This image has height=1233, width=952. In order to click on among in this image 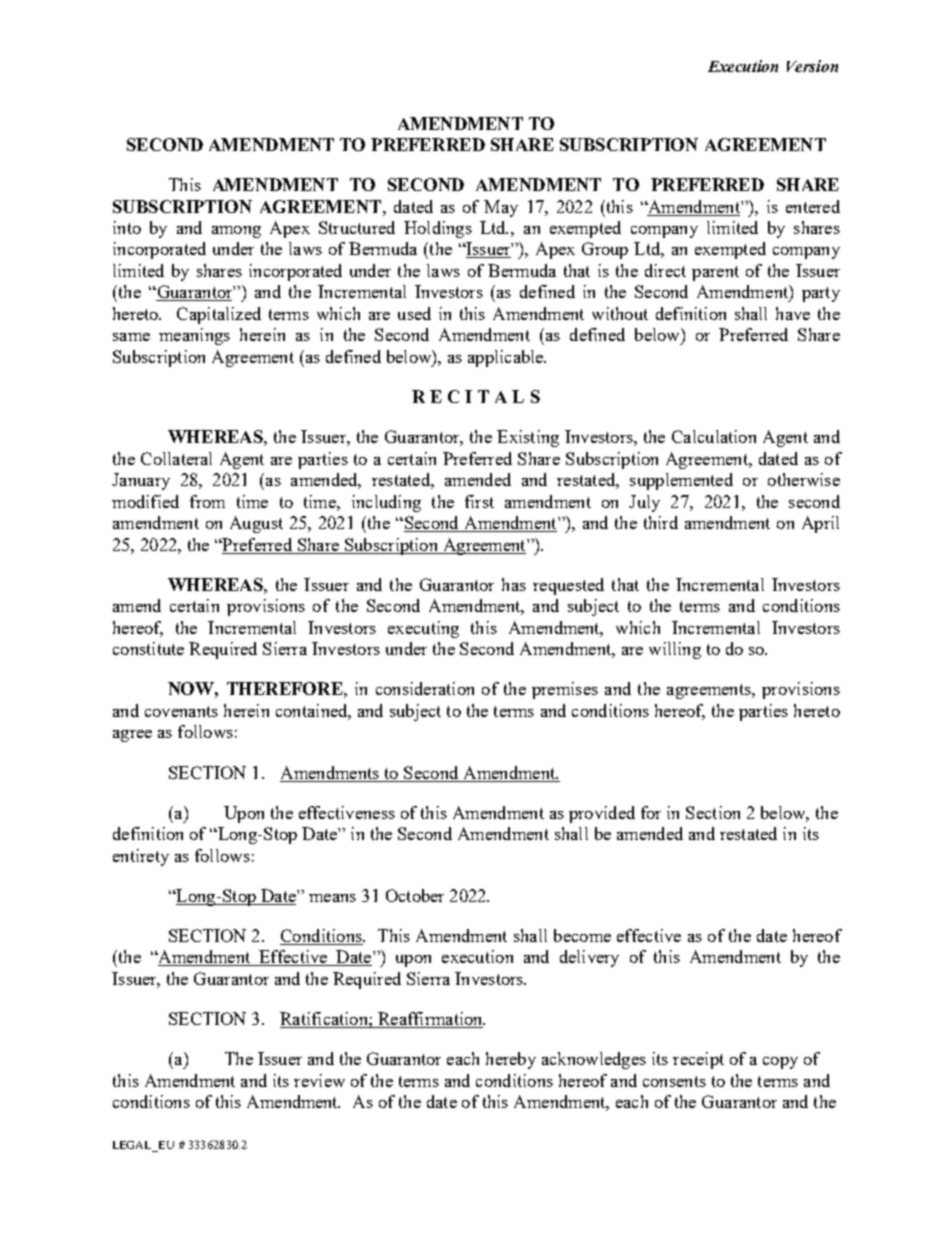, I will do `click(236, 232)`.
